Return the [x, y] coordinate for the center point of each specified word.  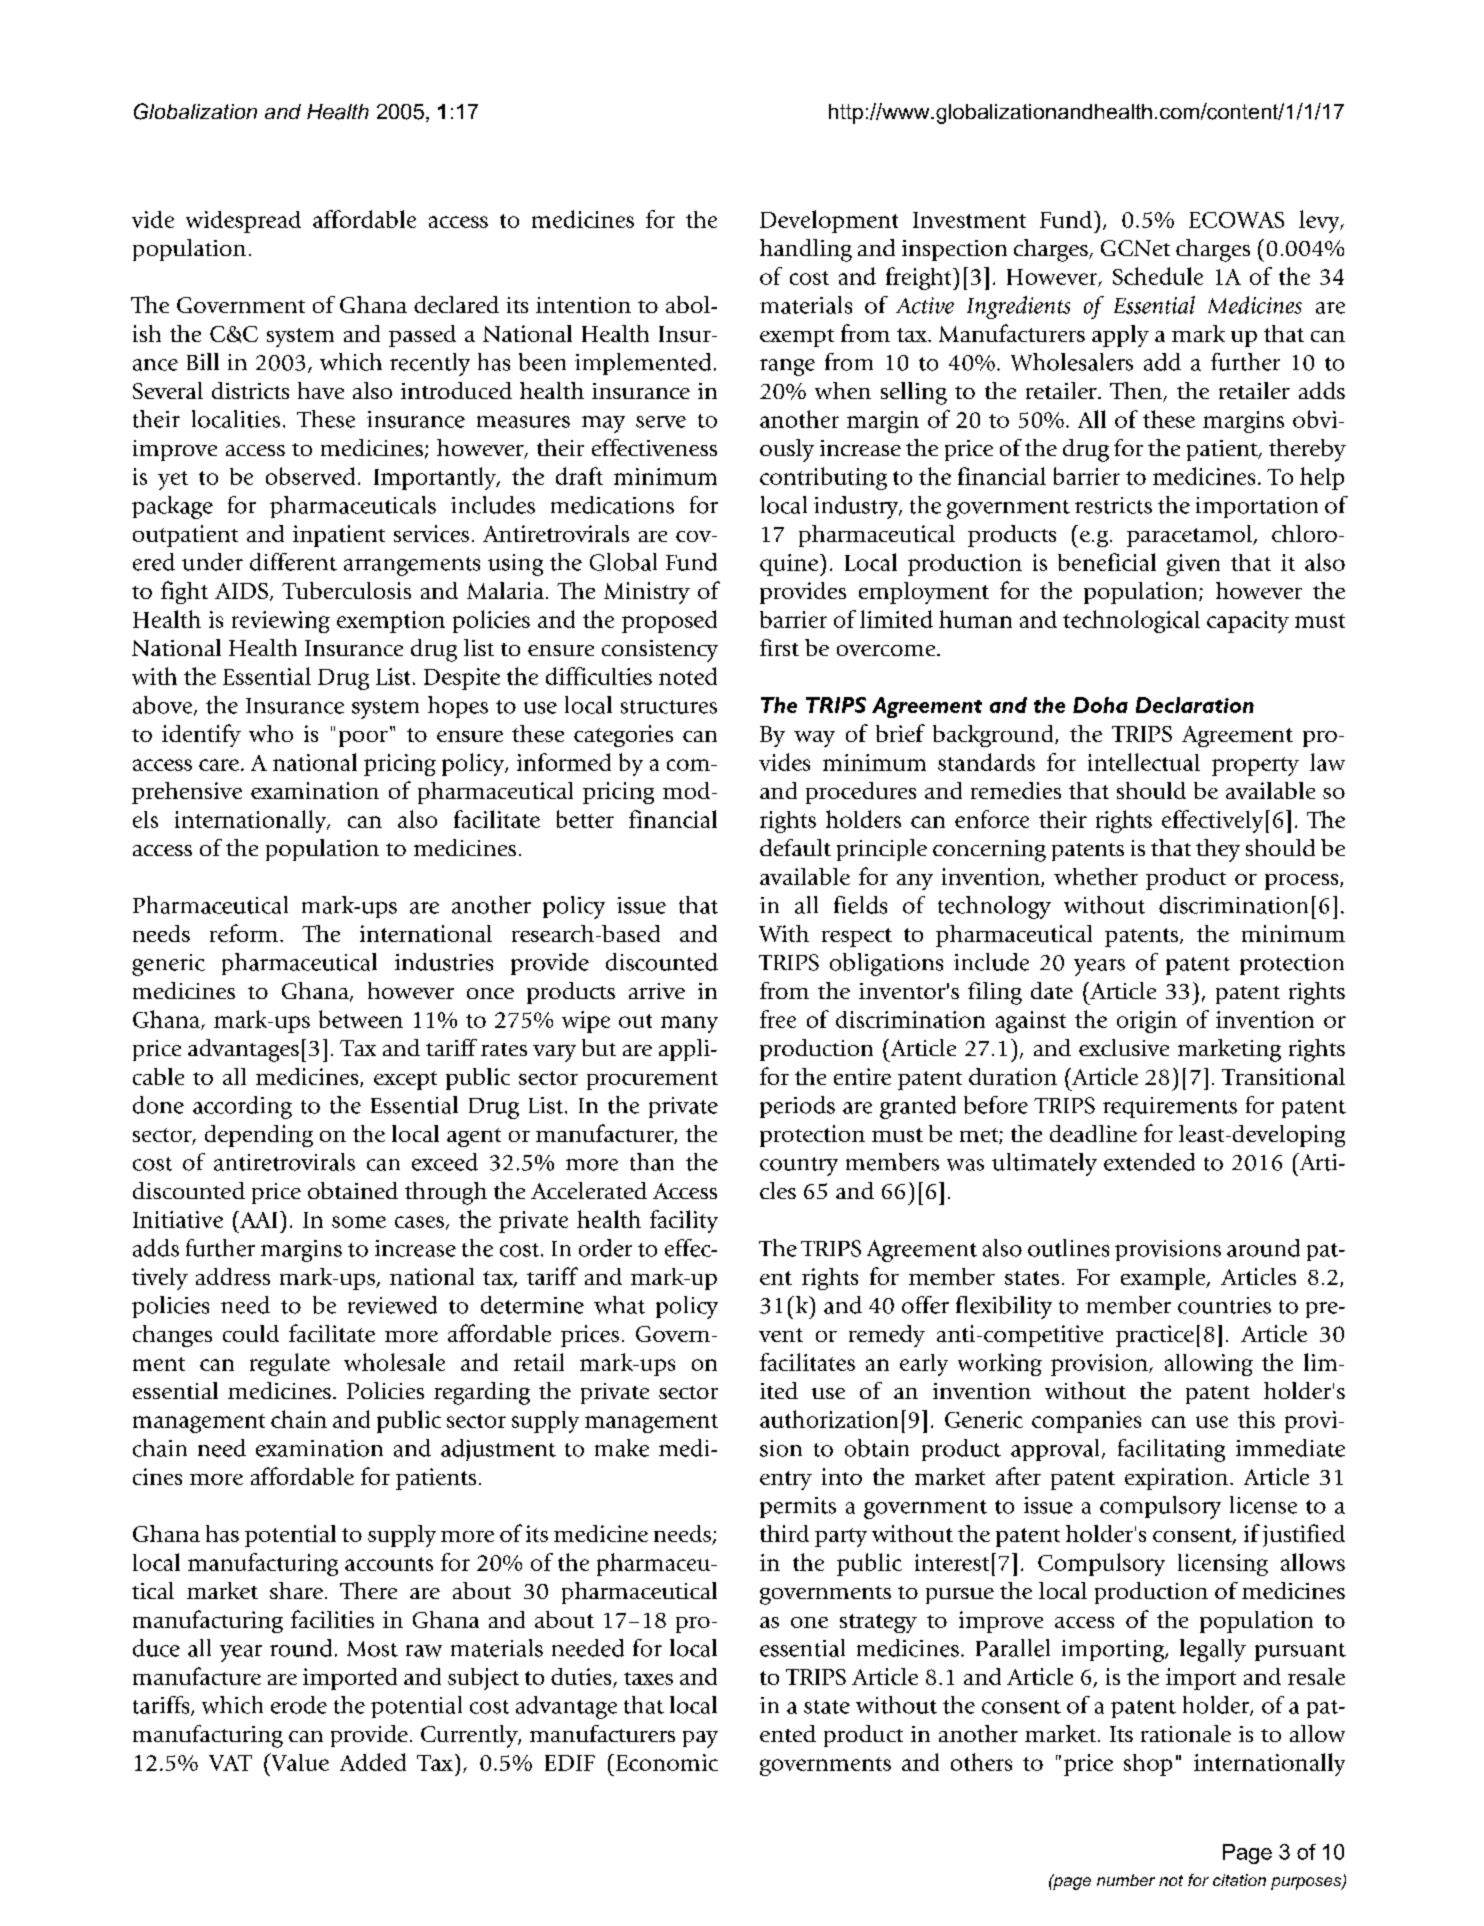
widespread [243, 222]
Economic [667, 1762]
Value [299, 1762]
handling [806, 250]
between [361, 1019]
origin [1147, 1022]
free [778, 1019]
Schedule [1158, 276]
